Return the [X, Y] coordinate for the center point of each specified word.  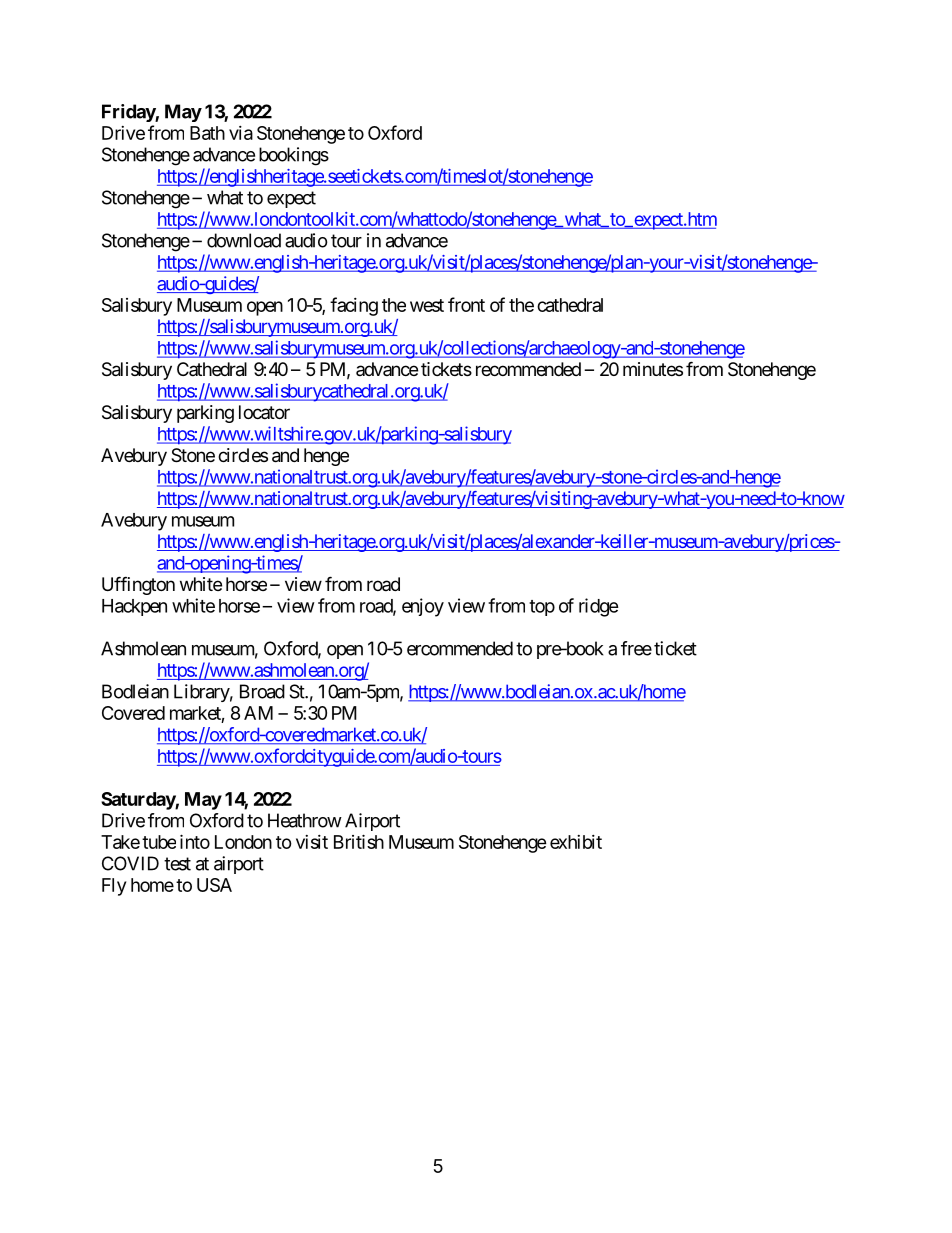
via [241, 133]
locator [264, 412]
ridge [599, 607]
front [466, 304]
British [359, 841]
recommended [528, 369]
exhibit [576, 842]
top [542, 608]
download [244, 240]
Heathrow [305, 820]
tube [159, 842]
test [177, 864]
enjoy [423, 607]
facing [354, 306]
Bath [207, 133]
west [427, 305]
